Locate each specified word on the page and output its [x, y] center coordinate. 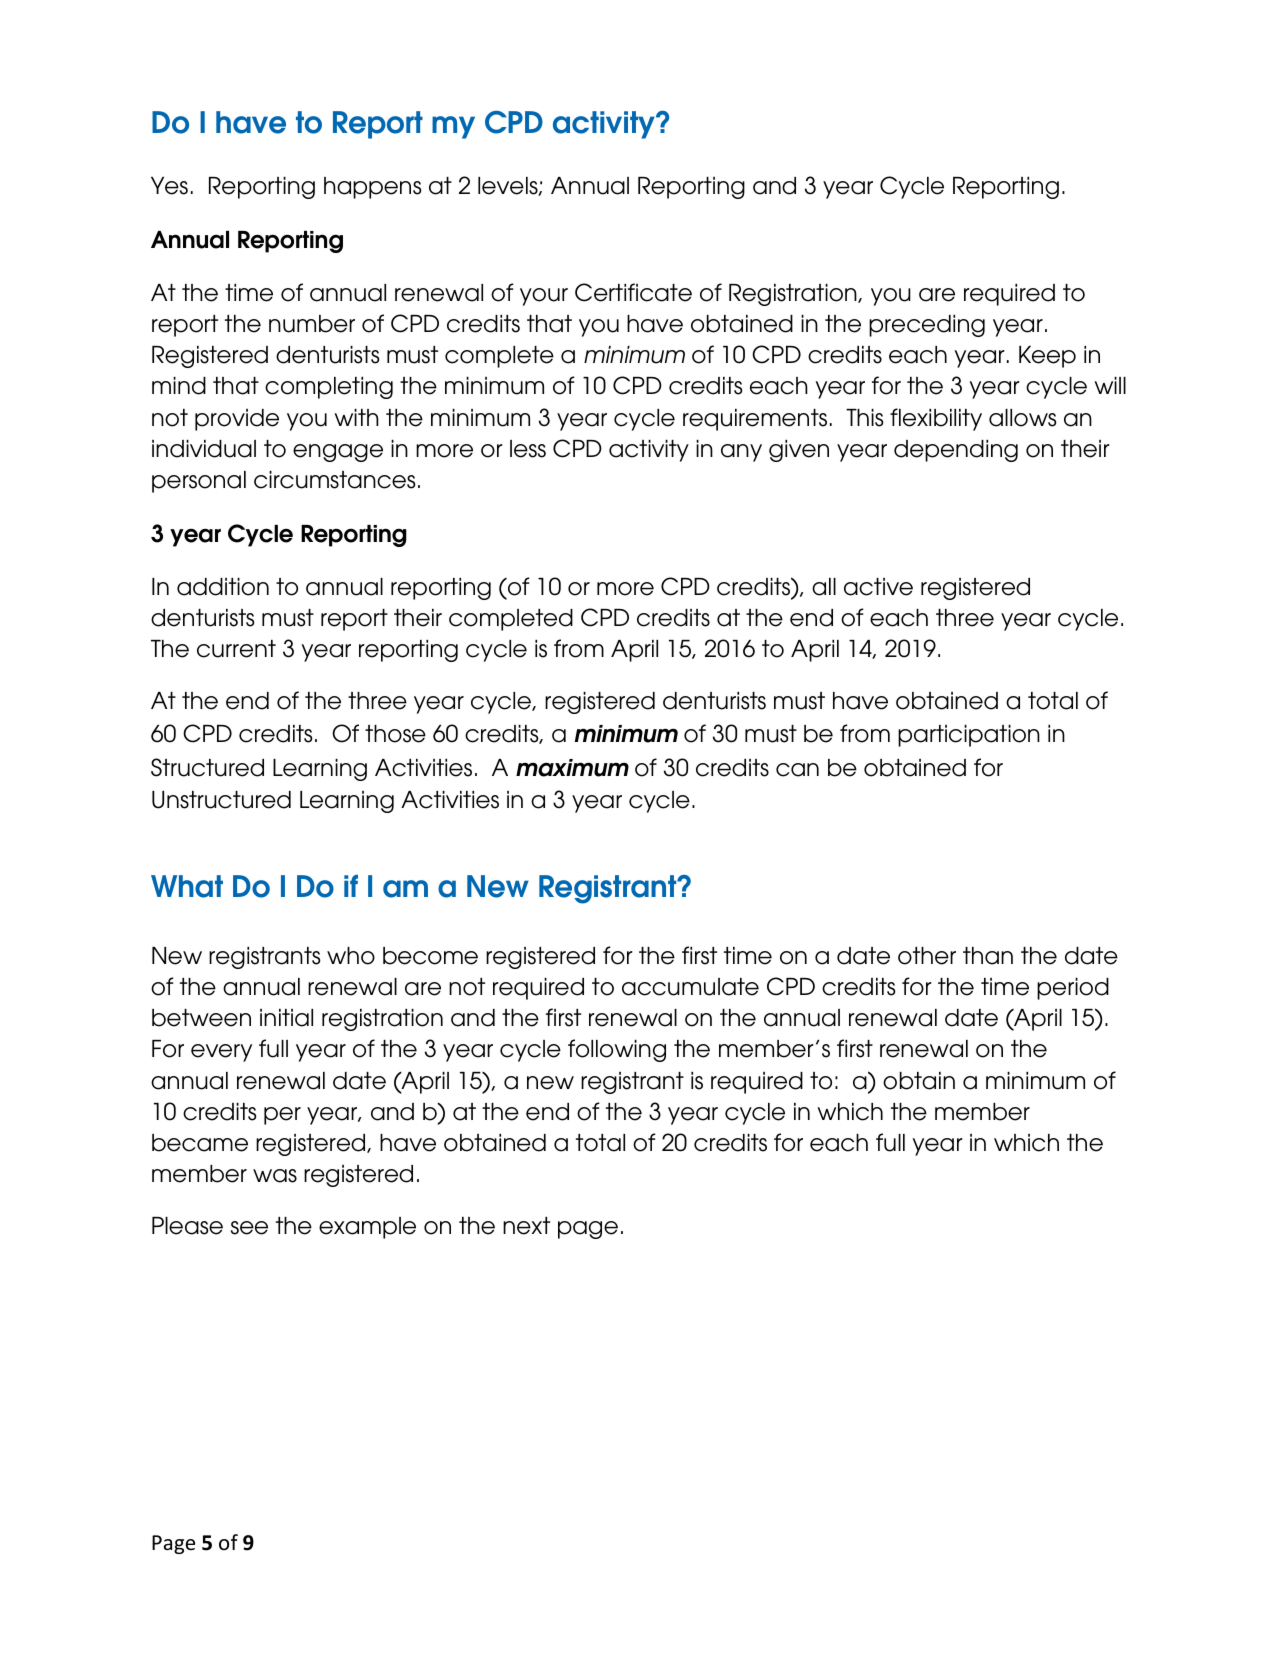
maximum [572, 768]
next [526, 1226]
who [351, 956]
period [1073, 989]
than [988, 956]
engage [338, 453]
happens [373, 188]
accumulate [690, 987]
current [236, 649]
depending [956, 451]
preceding [927, 326]
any [741, 453]
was [275, 1176]
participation [969, 736]
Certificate [633, 292]
